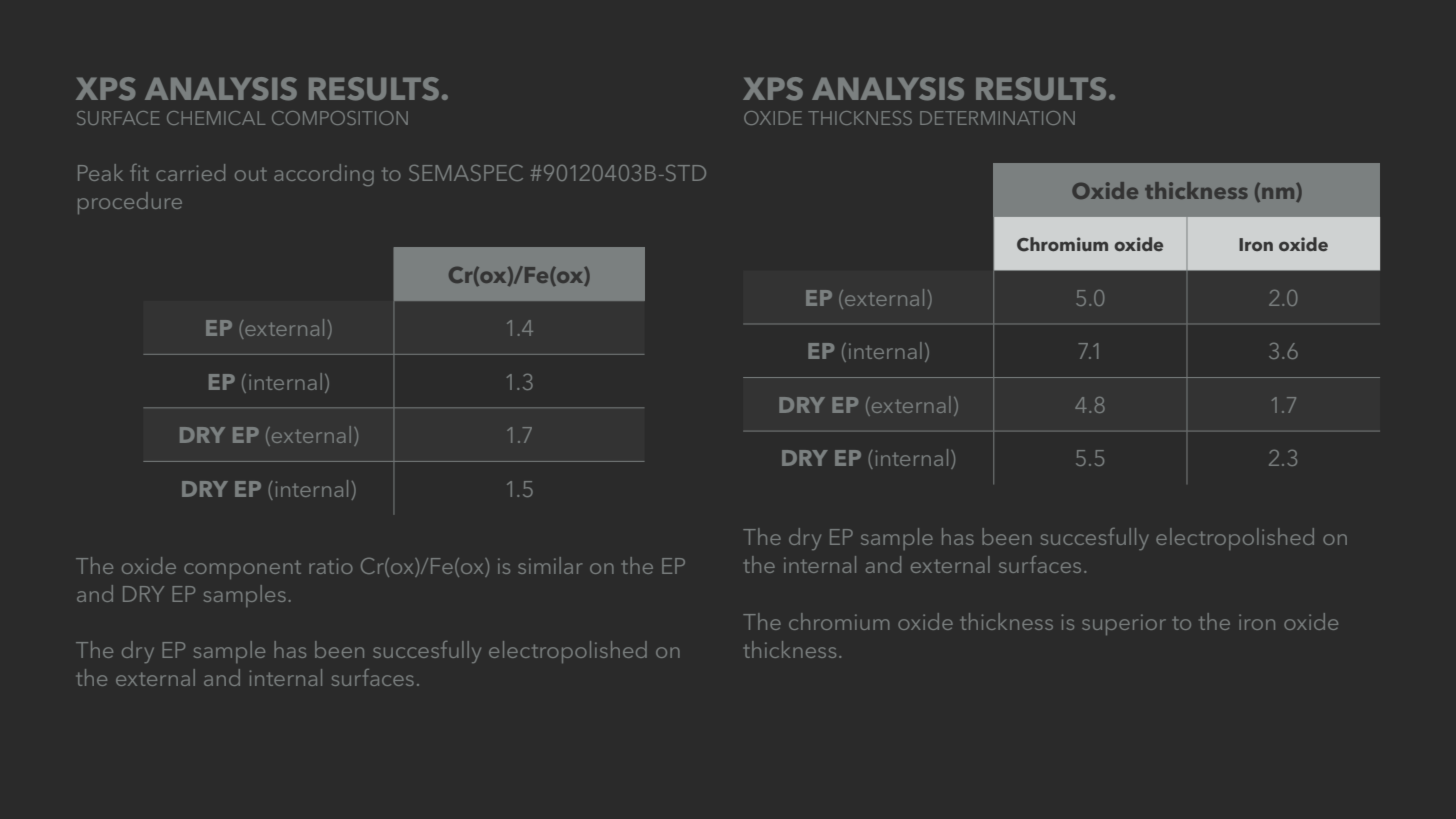  I want to click on superior, so click(1124, 624).
